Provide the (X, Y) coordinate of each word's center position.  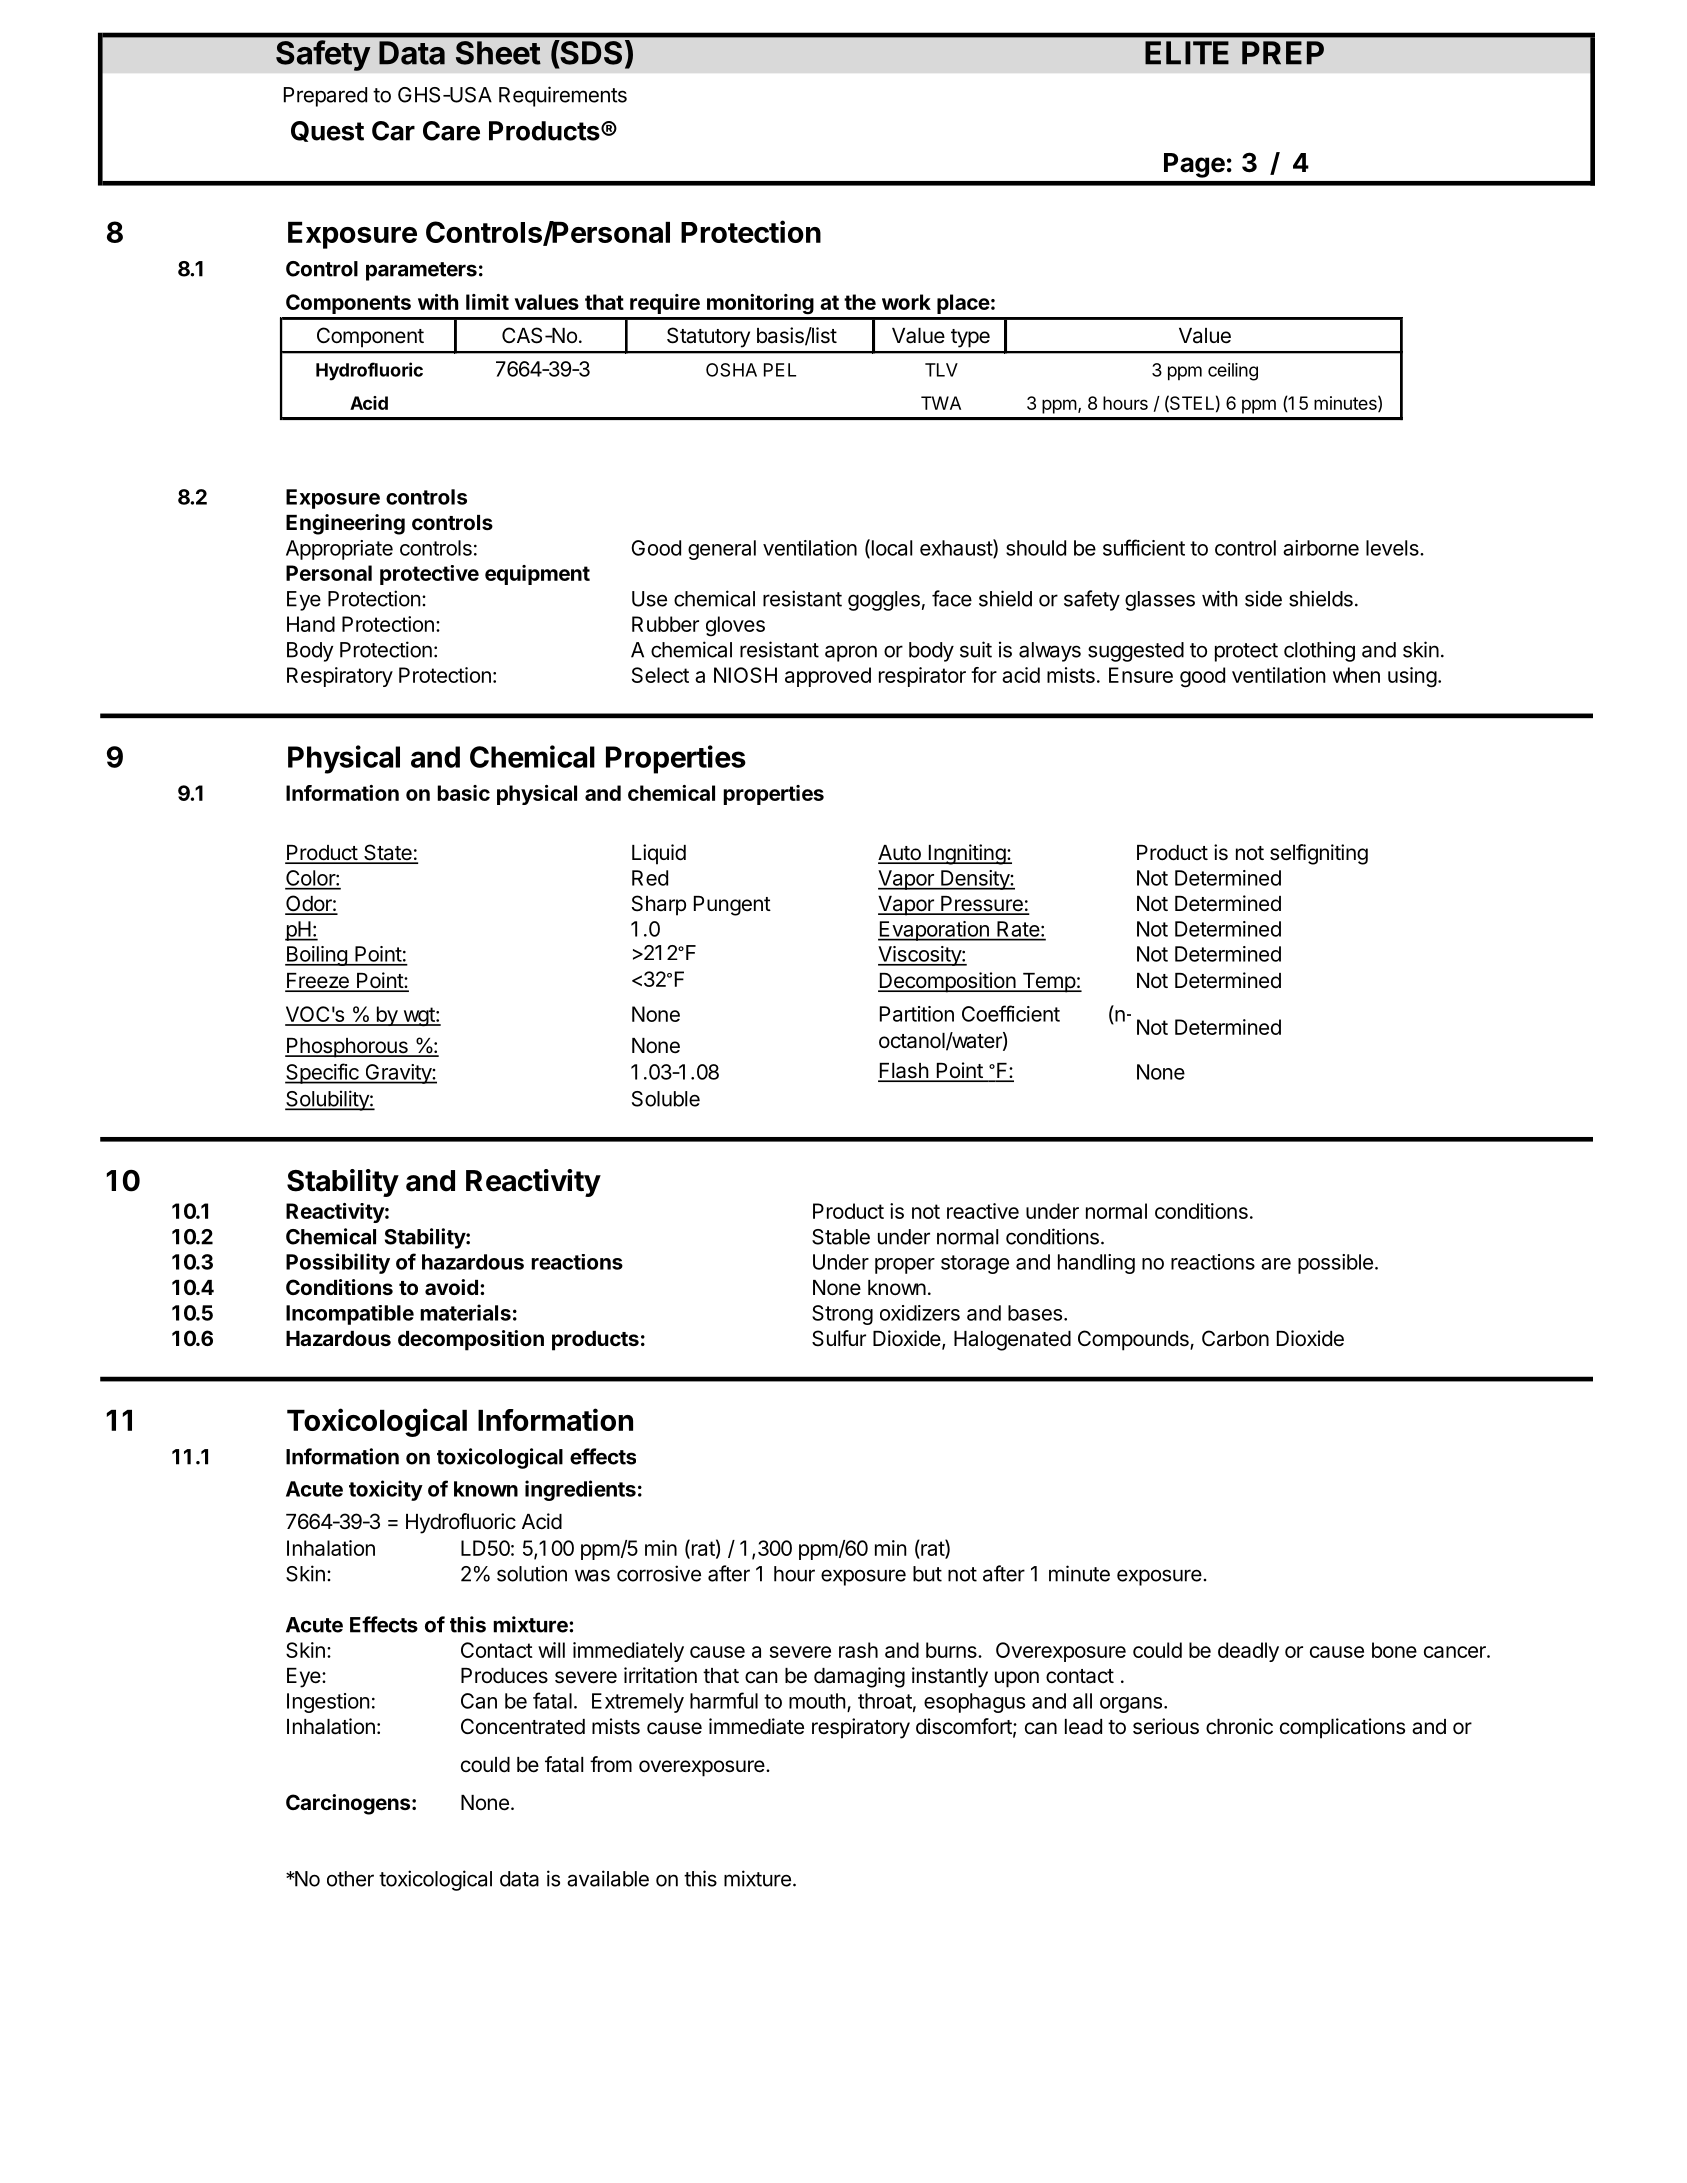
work (906, 302)
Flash (904, 1072)
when (1356, 675)
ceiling (1233, 372)
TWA (941, 403)
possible (1335, 1264)
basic (463, 793)
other (350, 1879)
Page (1194, 165)
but (927, 1574)
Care (451, 131)
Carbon (1235, 1338)
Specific (323, 1073)
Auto (900, 854)
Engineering (345, 524)
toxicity (386, 1490)
